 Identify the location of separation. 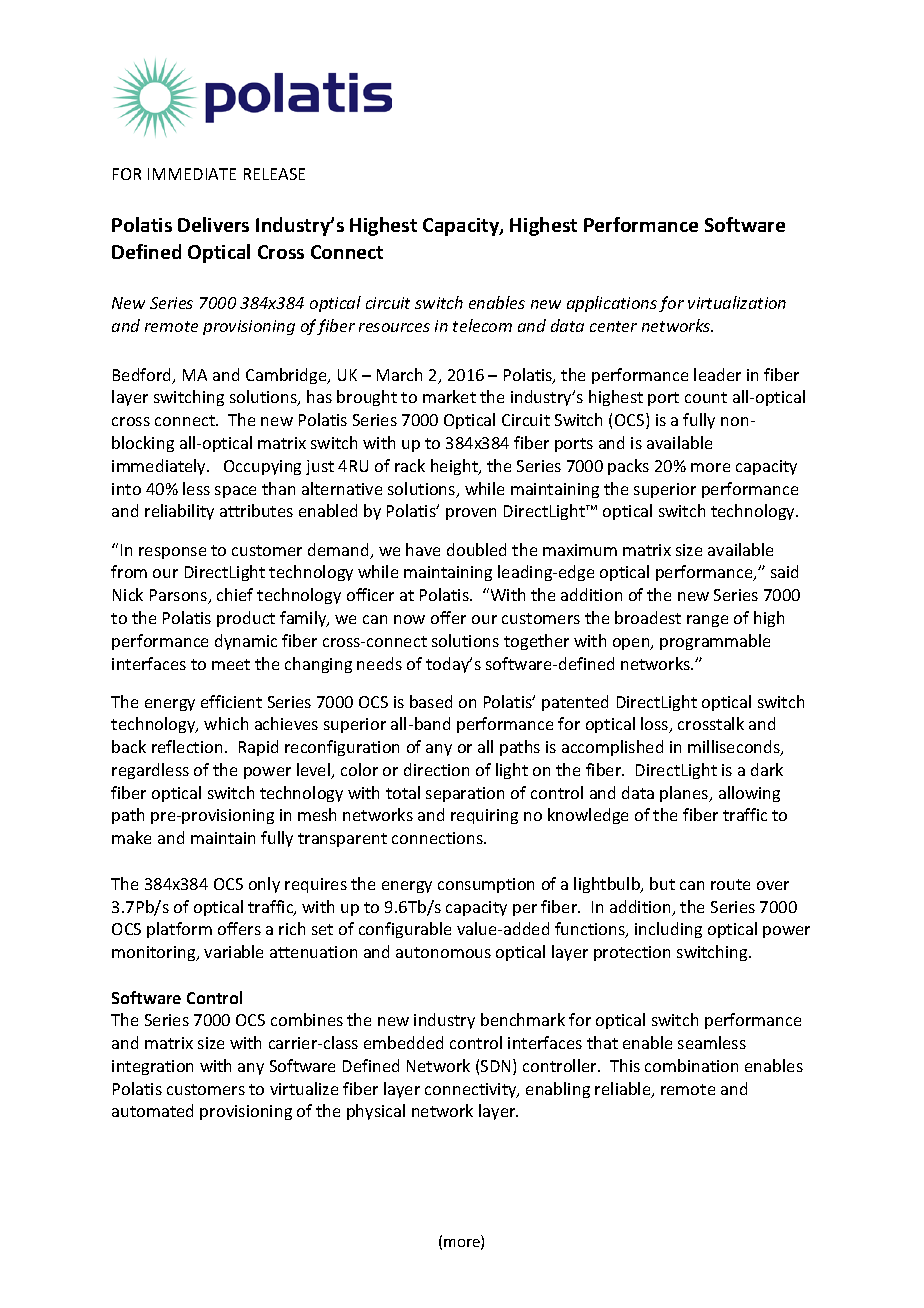
(465, 794).
